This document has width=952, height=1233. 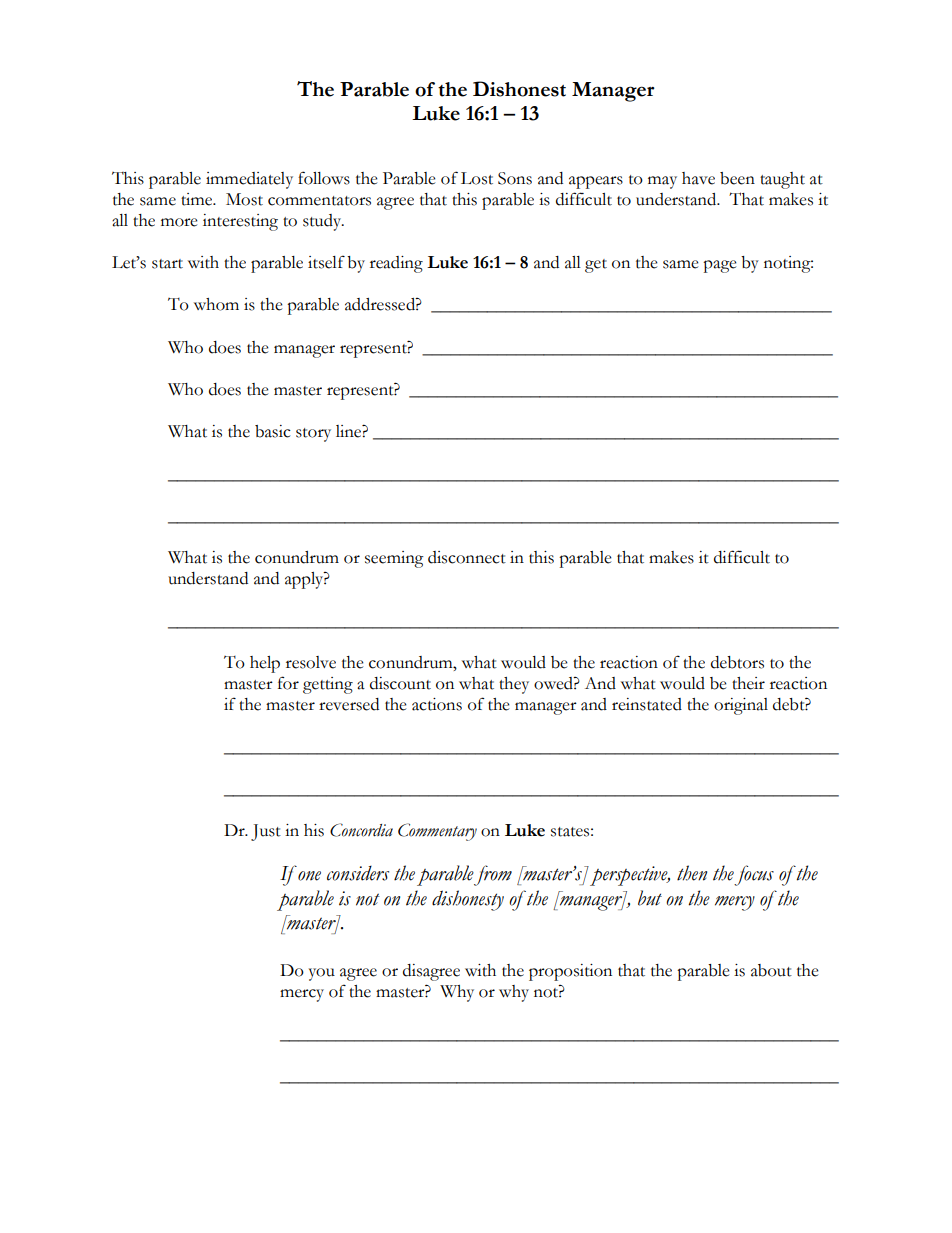 I want to click on their, so click(x=748, y=683).
